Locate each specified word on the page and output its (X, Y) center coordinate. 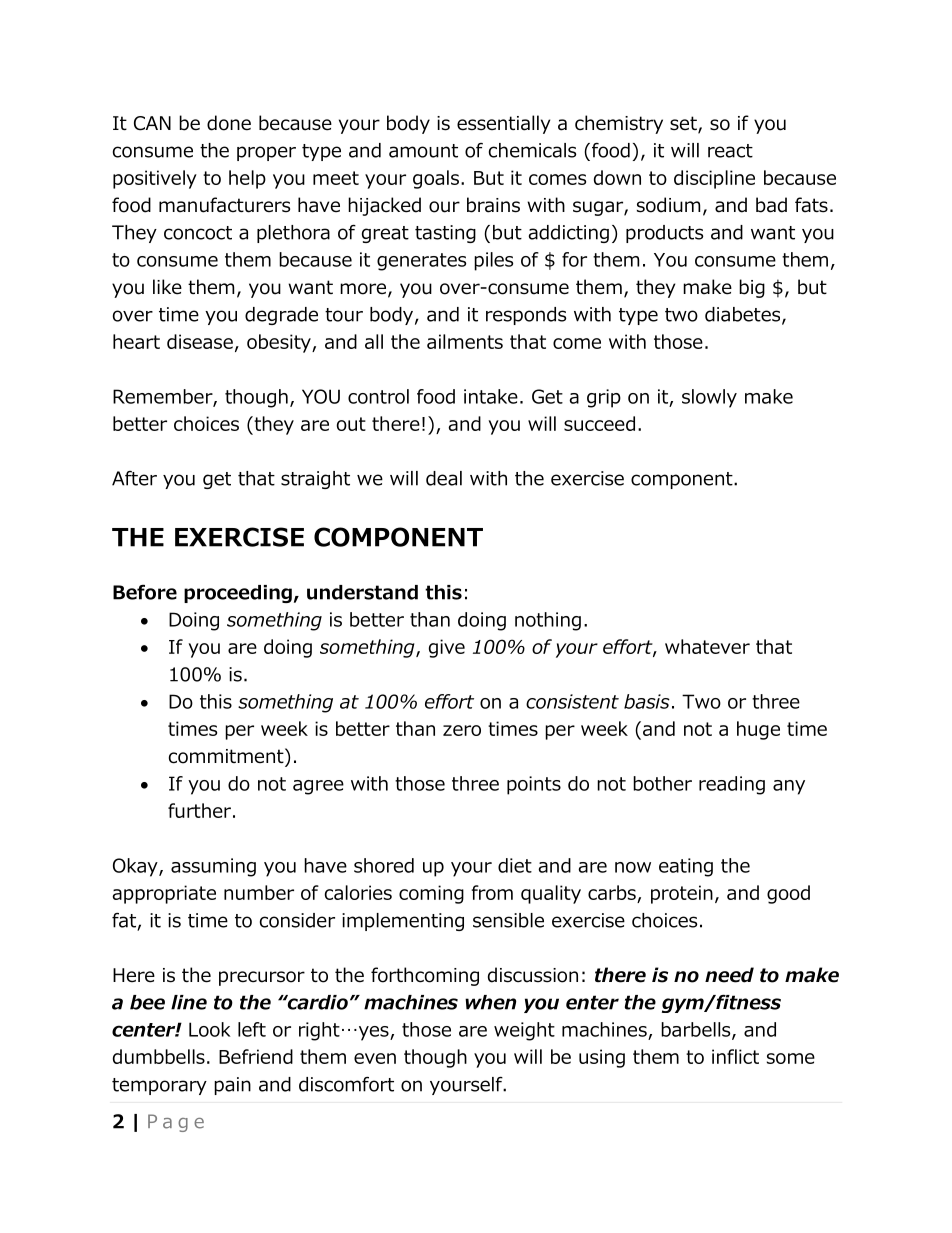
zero (462, 730)
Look (209, 1029)
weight (524, 1031)
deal (444, 478)
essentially (503, 124)
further (199, 810)
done (229, 123)
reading (732, 785)
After (134, 478)
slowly (709, 398)
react (730, 151)
